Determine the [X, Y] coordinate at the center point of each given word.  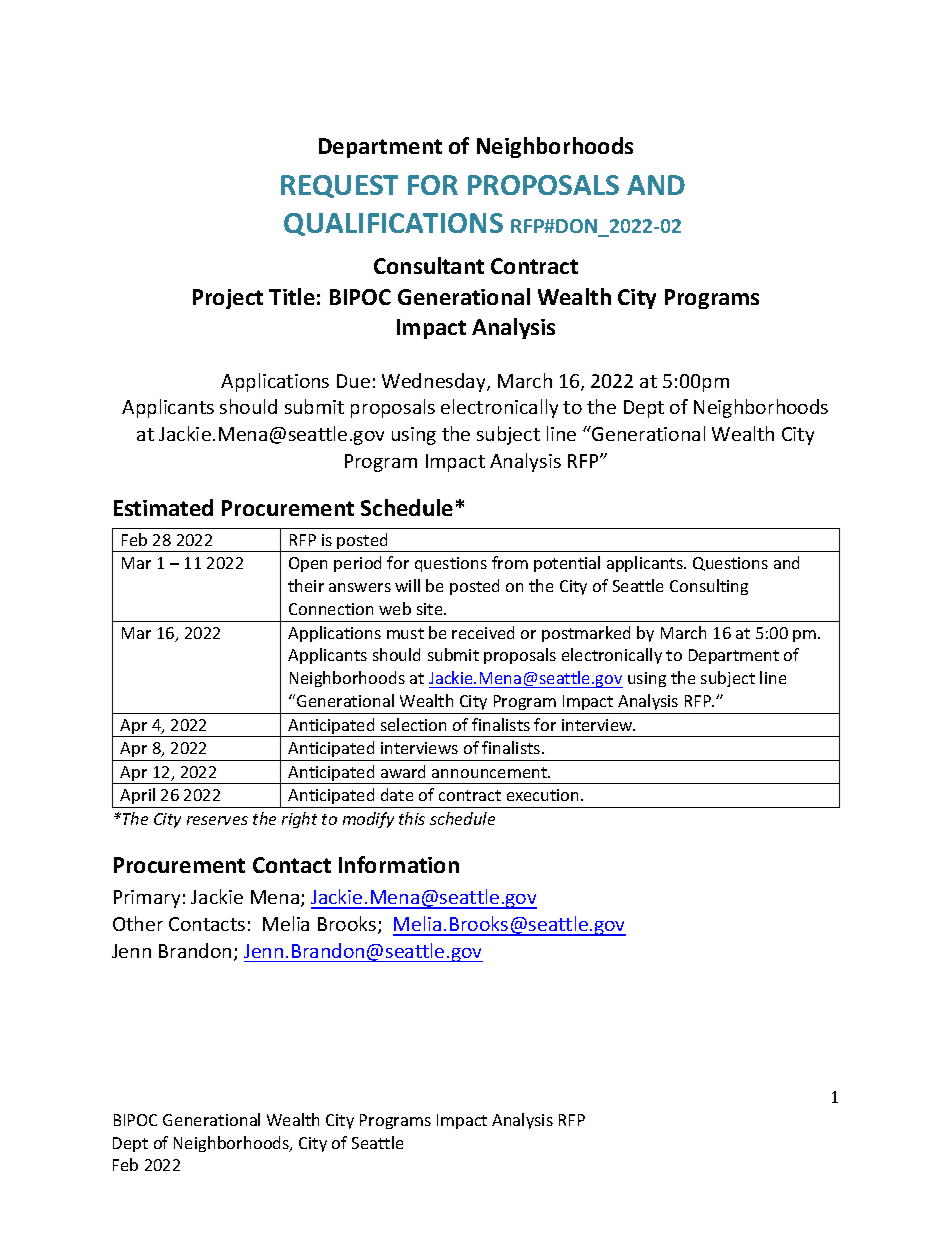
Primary [147, 899]
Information [399, 864]
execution [544, 795]
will [407, 585]
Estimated [163, 507]
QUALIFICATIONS [393, 224]
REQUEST [339, 186]
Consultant [429, 265]
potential [567, 564]
